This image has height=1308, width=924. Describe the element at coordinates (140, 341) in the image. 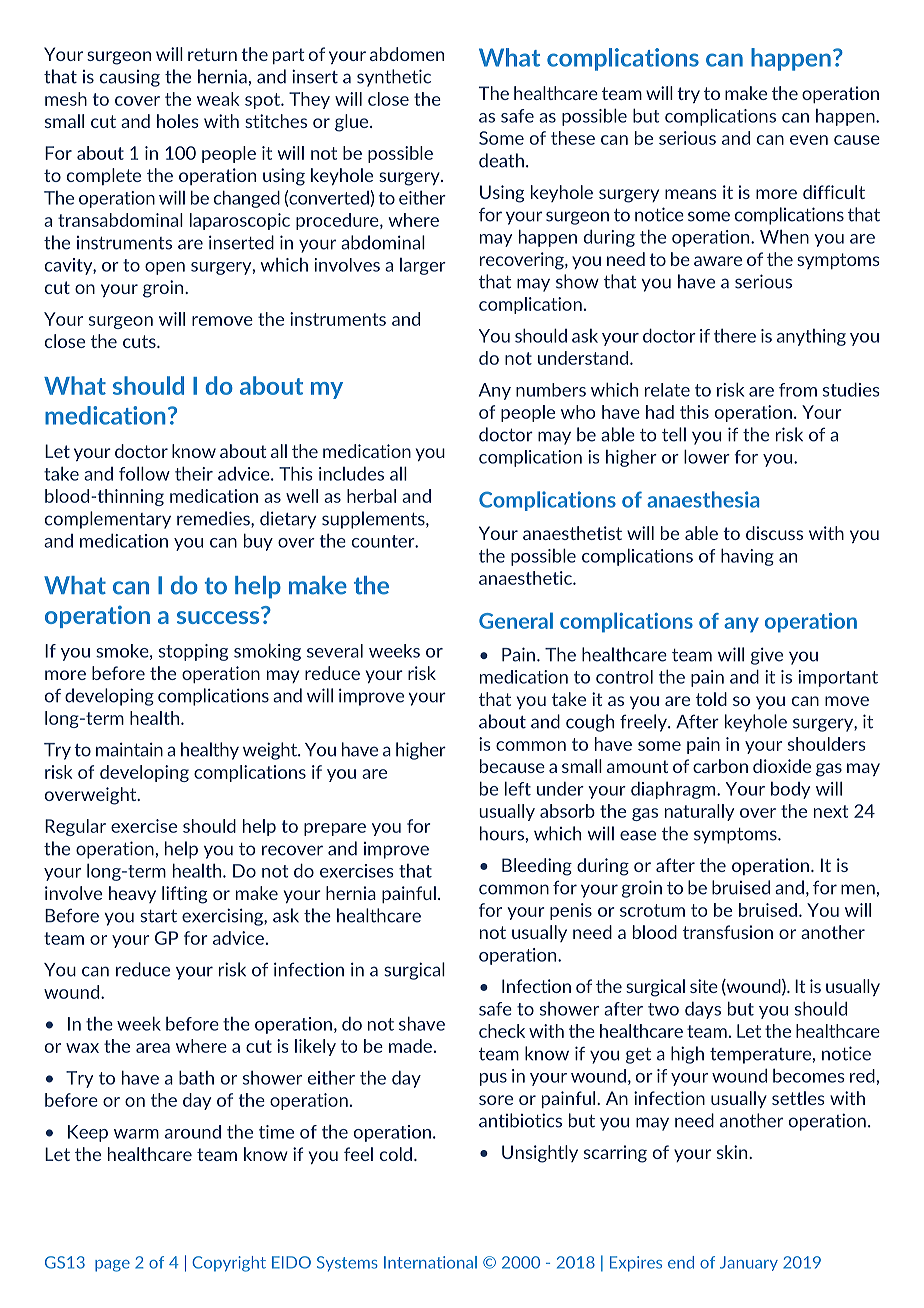

I see `cuts` at that location.
